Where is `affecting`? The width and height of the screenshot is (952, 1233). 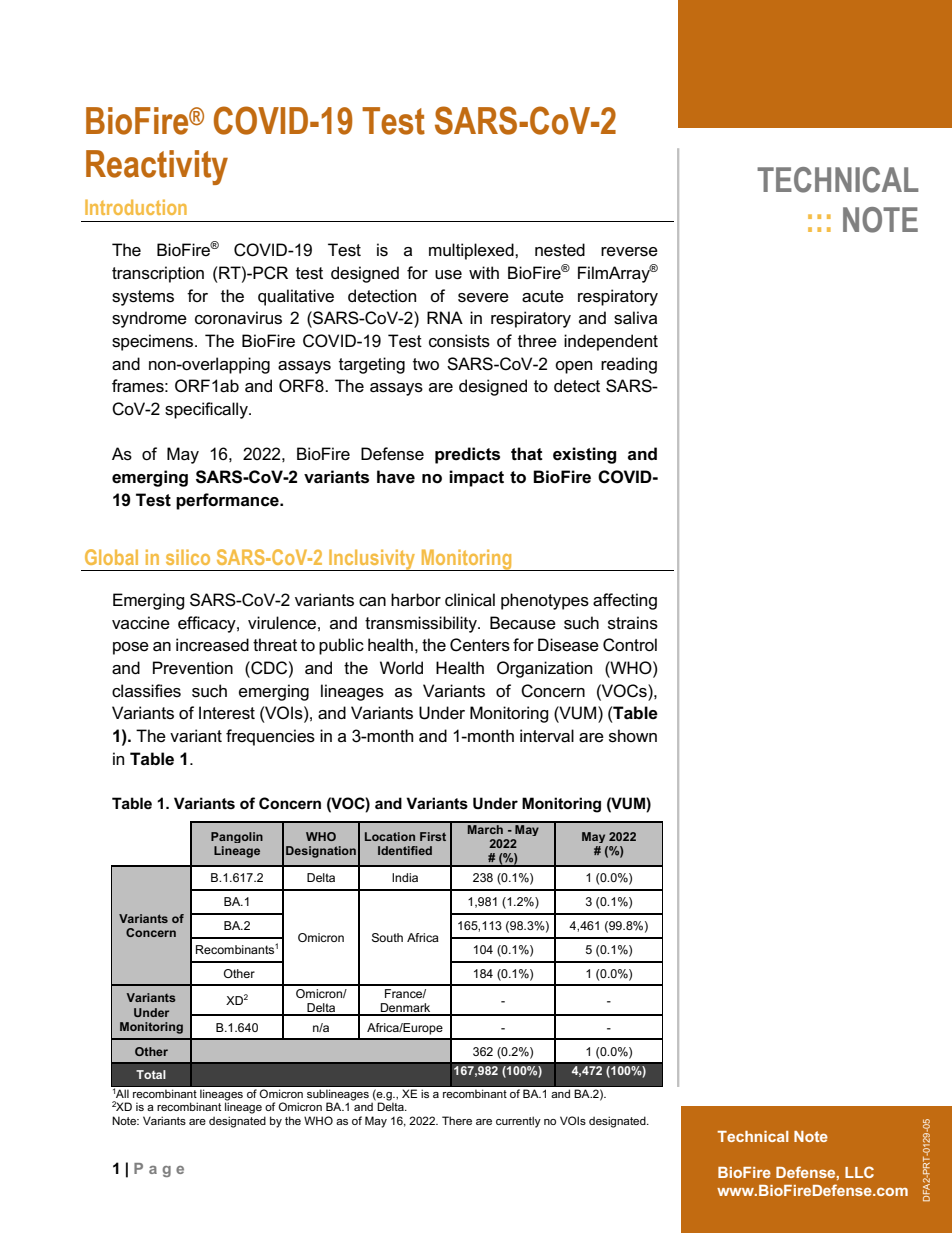
affecting is located at coordinates (625, 601).
